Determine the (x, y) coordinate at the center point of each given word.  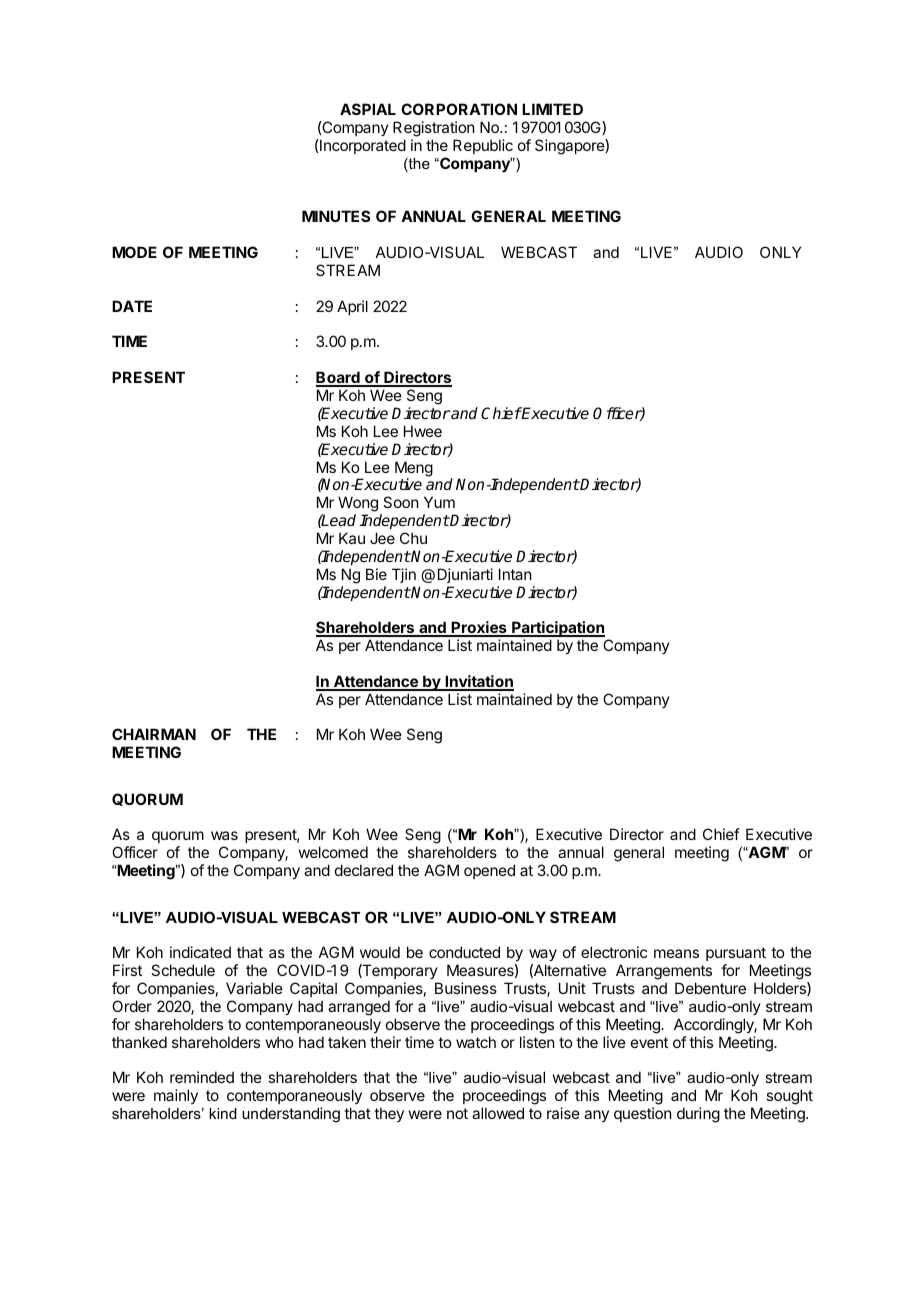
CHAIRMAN (154, 734)
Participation (557, 629)
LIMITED (552, 109)
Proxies (479, 628)
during (698, 1115)
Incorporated (362, 146)
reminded (202, 1077)
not (457, 1113)
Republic (483, 146)
